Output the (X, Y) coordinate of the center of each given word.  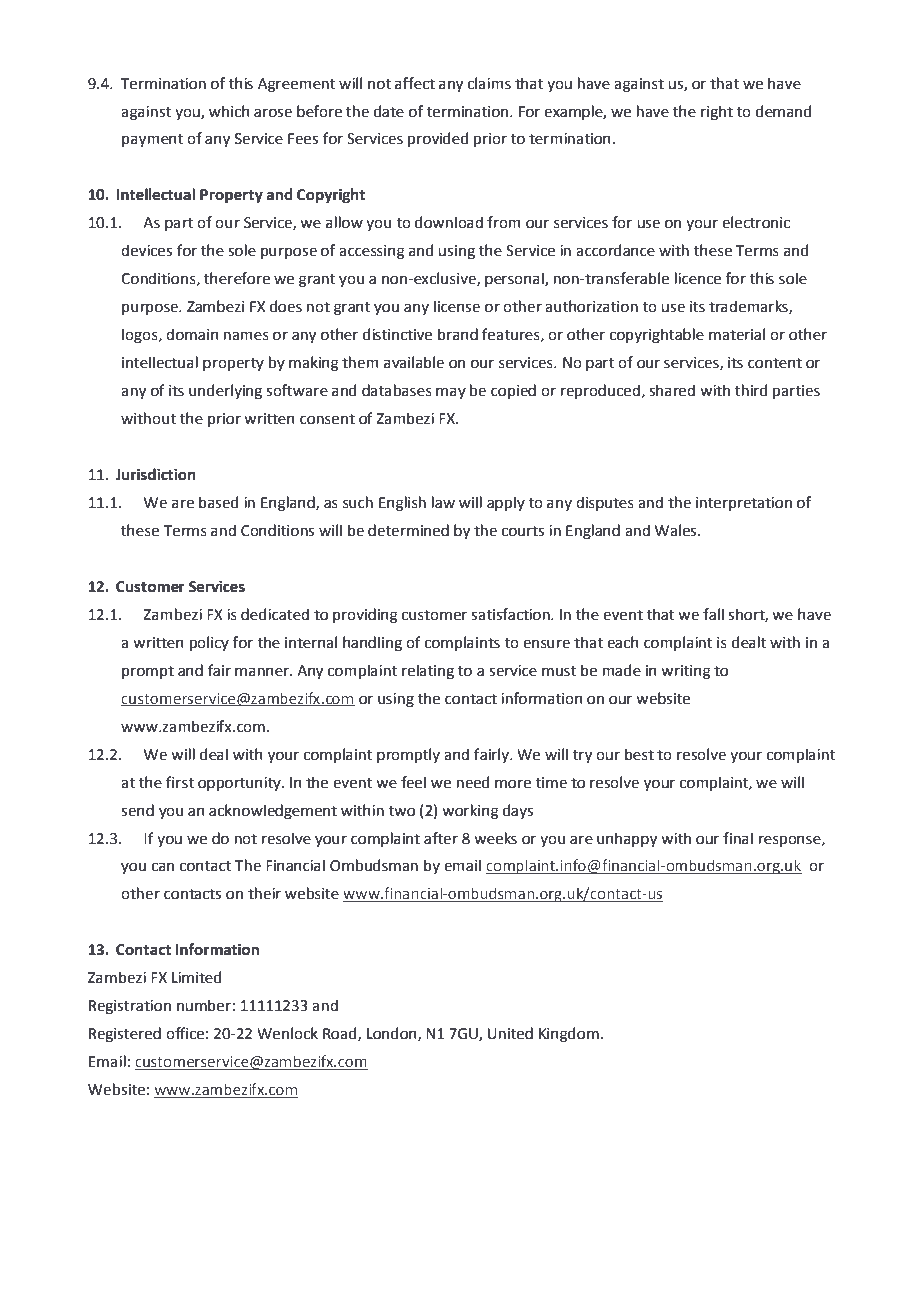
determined (408, 530)
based (218, 502)
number (204, 1005)
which (229, 111)
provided (438, 139)
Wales (677, 530)
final (738, 838)
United (510, 1033)
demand (783, 111)
